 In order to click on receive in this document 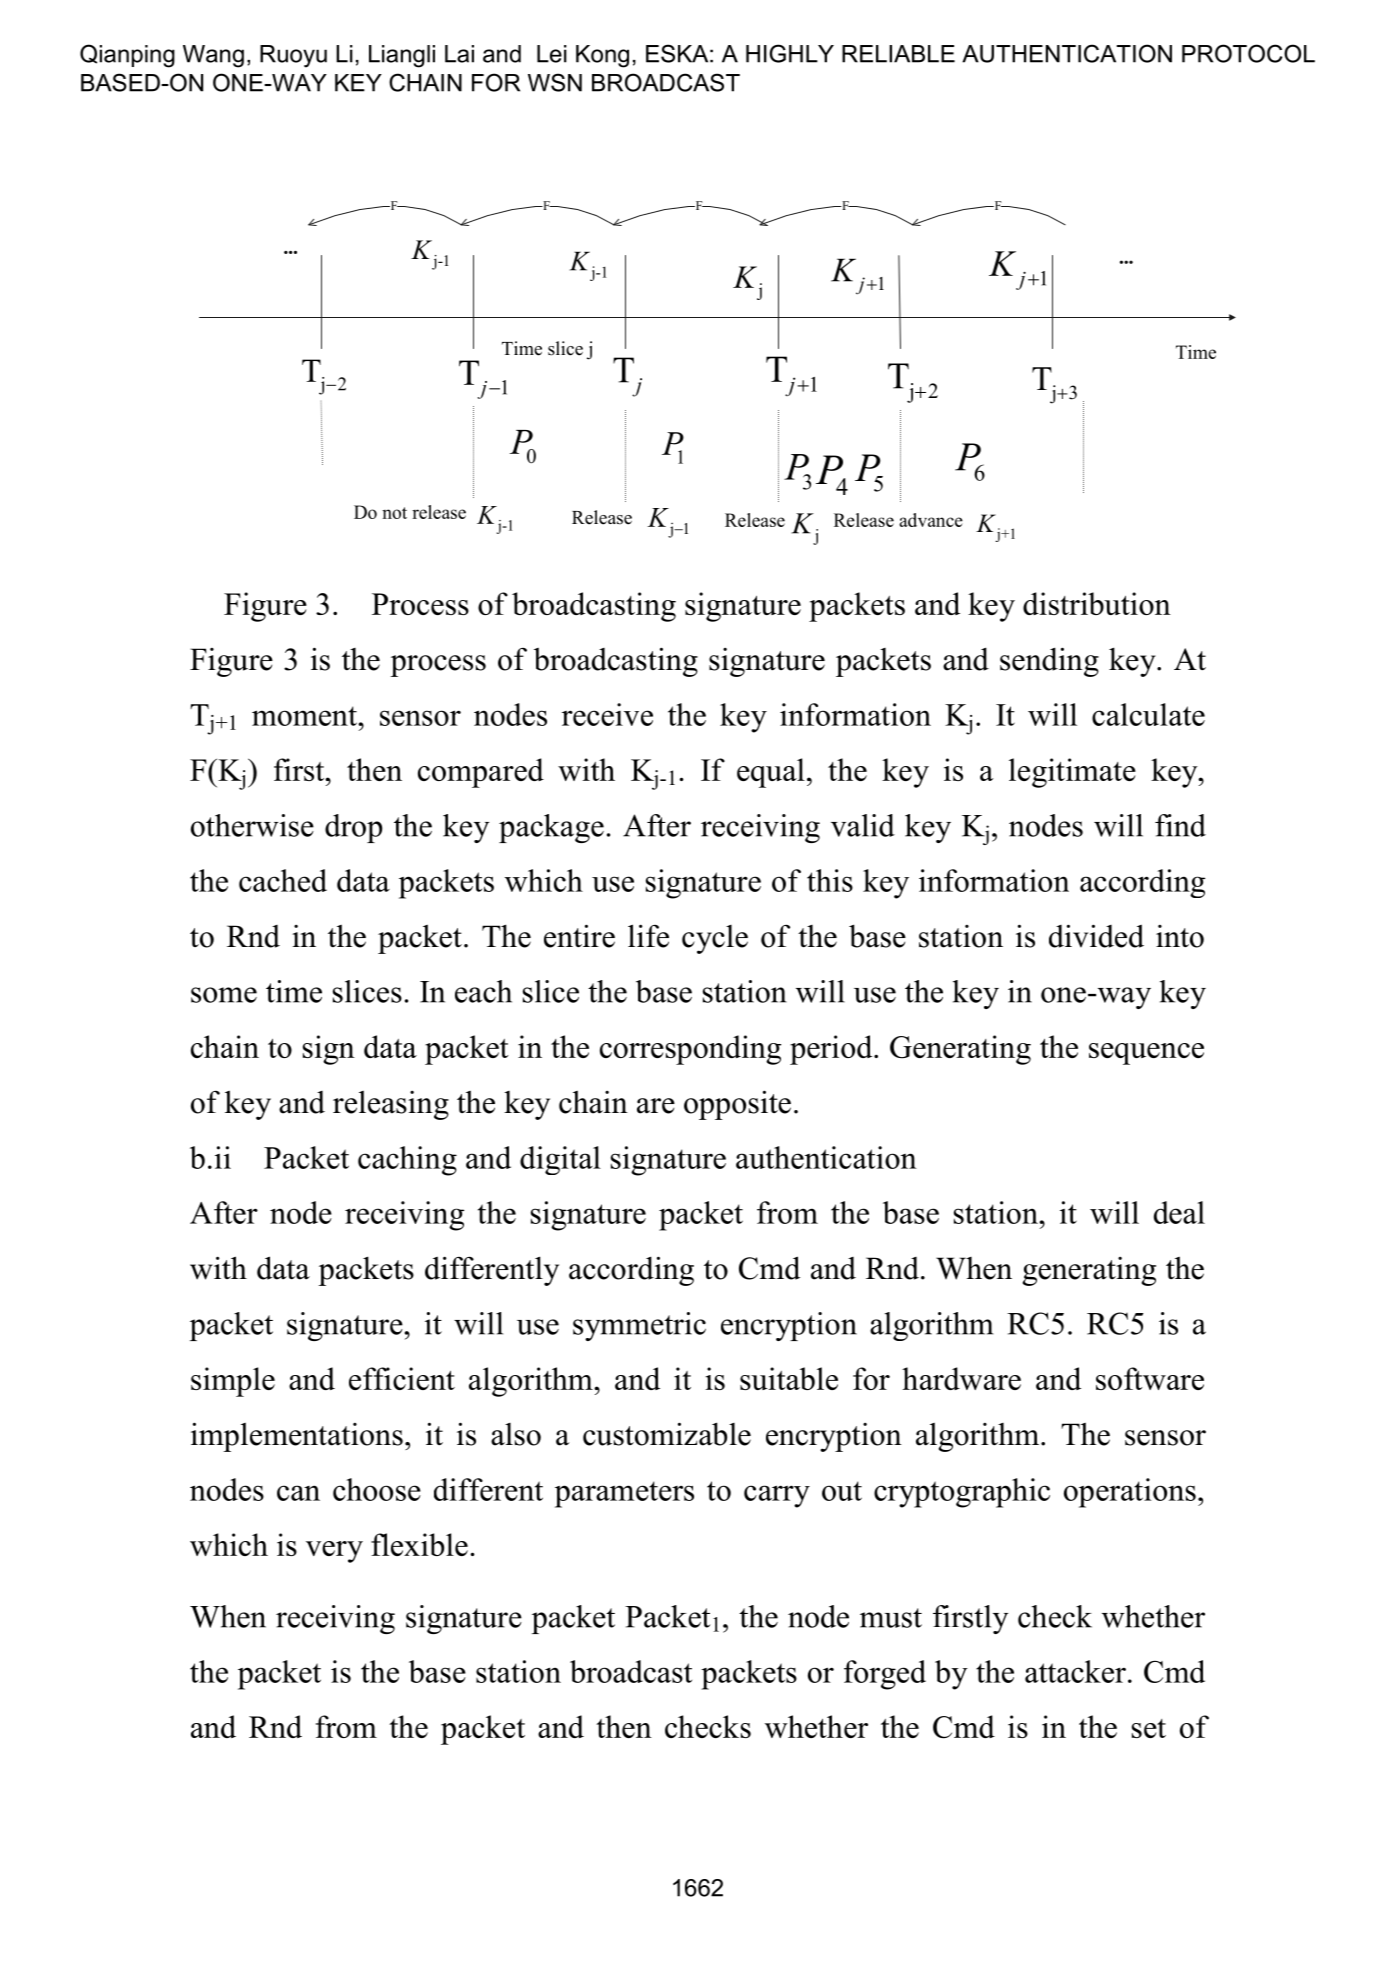, I will do `click(607, 714)`.
